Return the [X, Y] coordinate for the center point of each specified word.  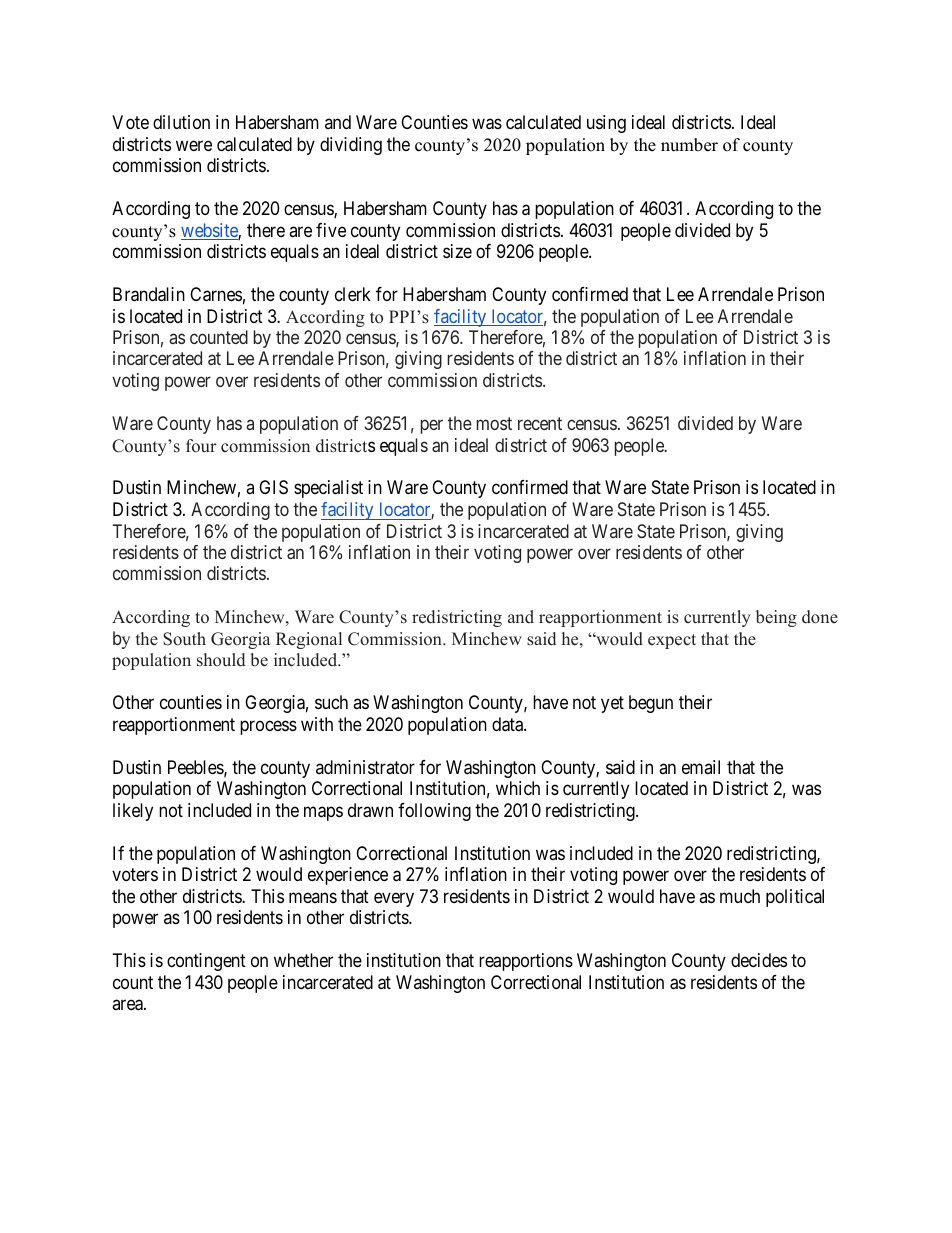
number [689, 145]
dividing [351, 146]
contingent [206, 962]
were [194, 145]
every [394, 899]
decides [759, 960]
